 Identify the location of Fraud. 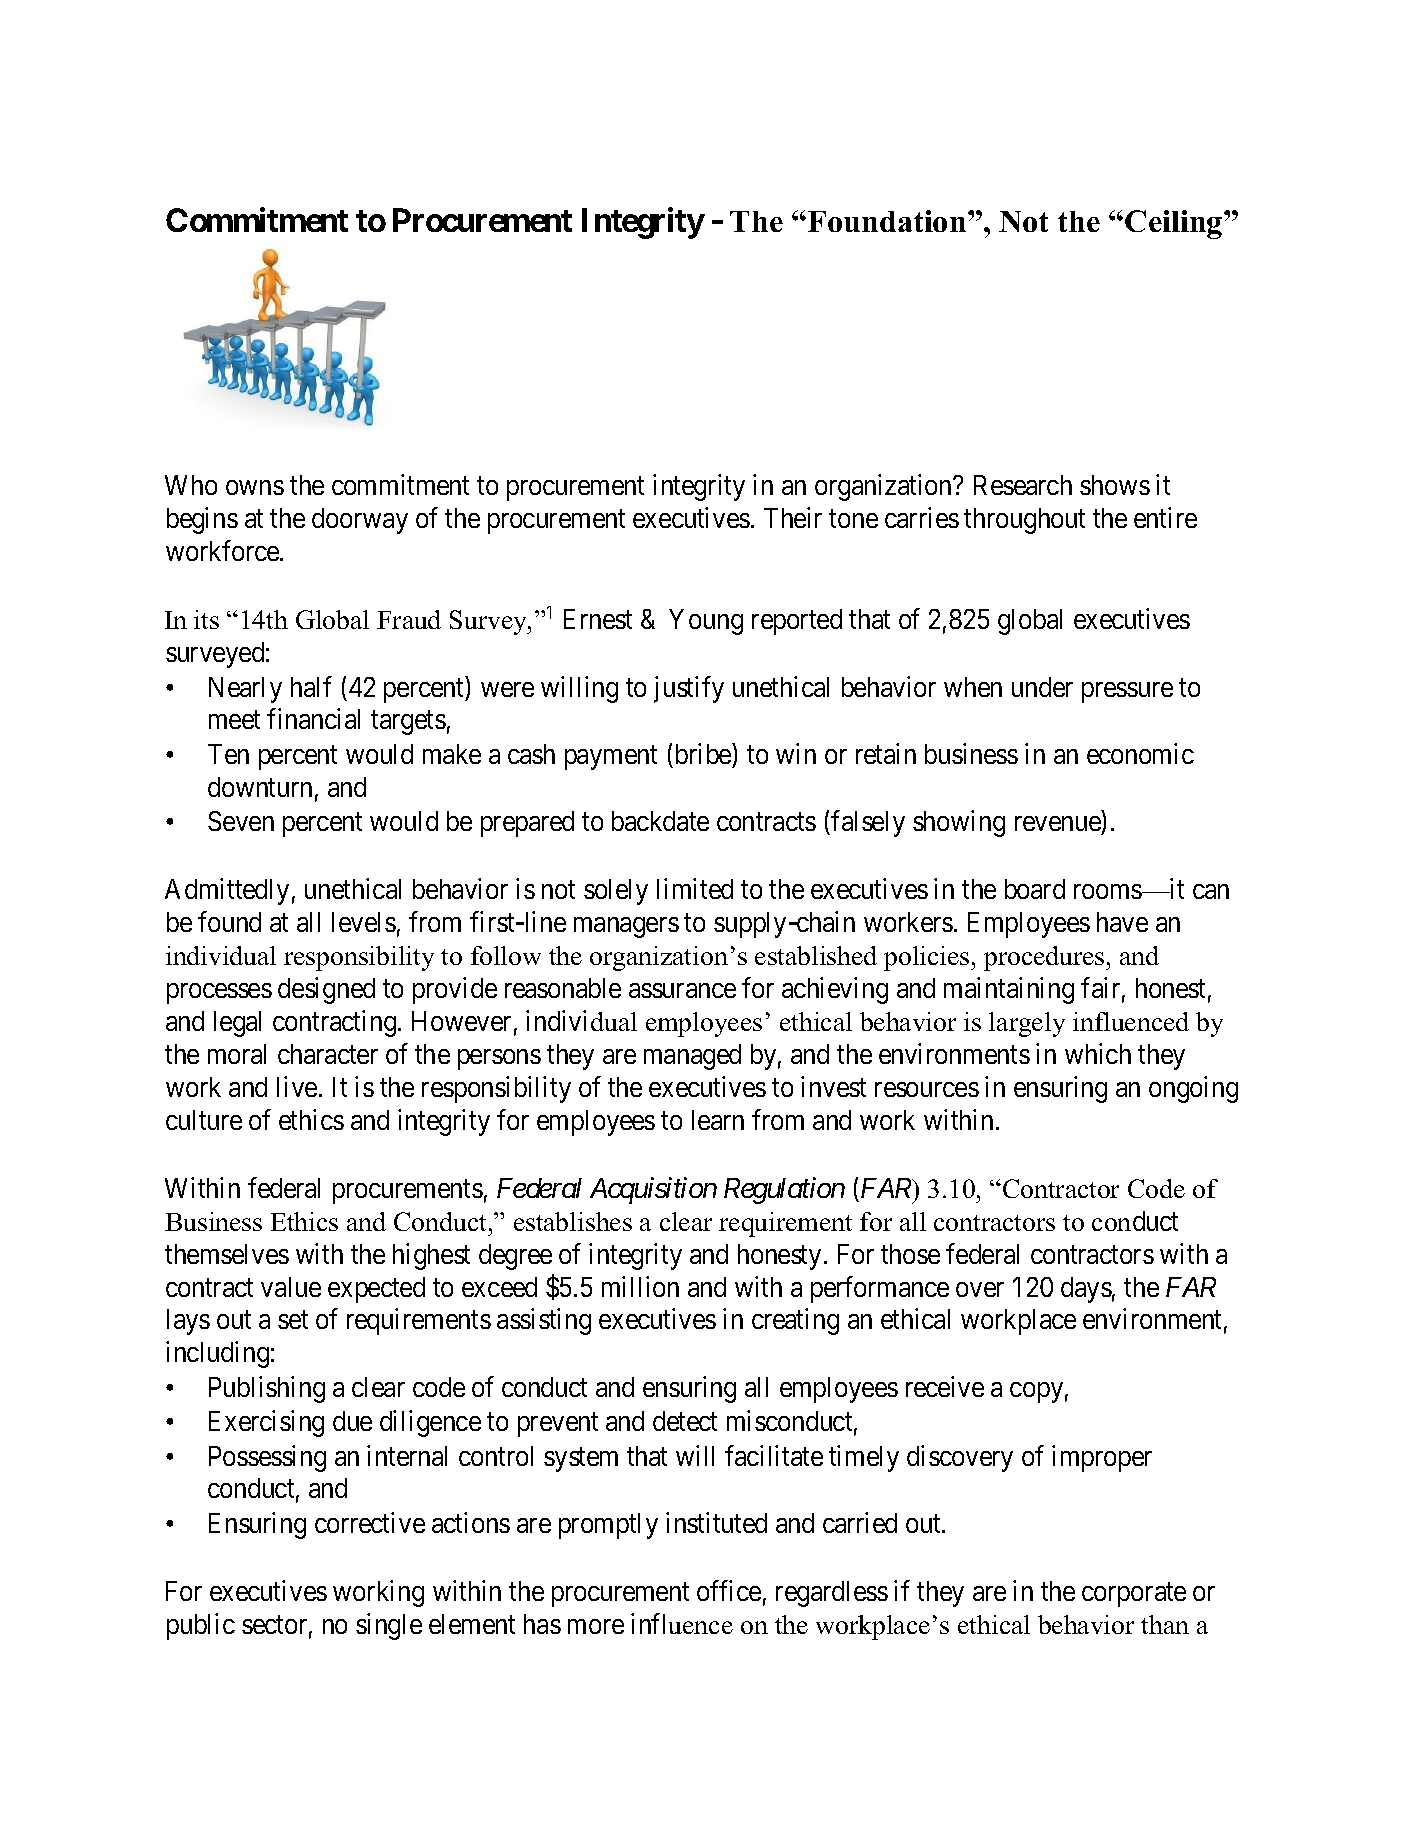
(409, 619).
